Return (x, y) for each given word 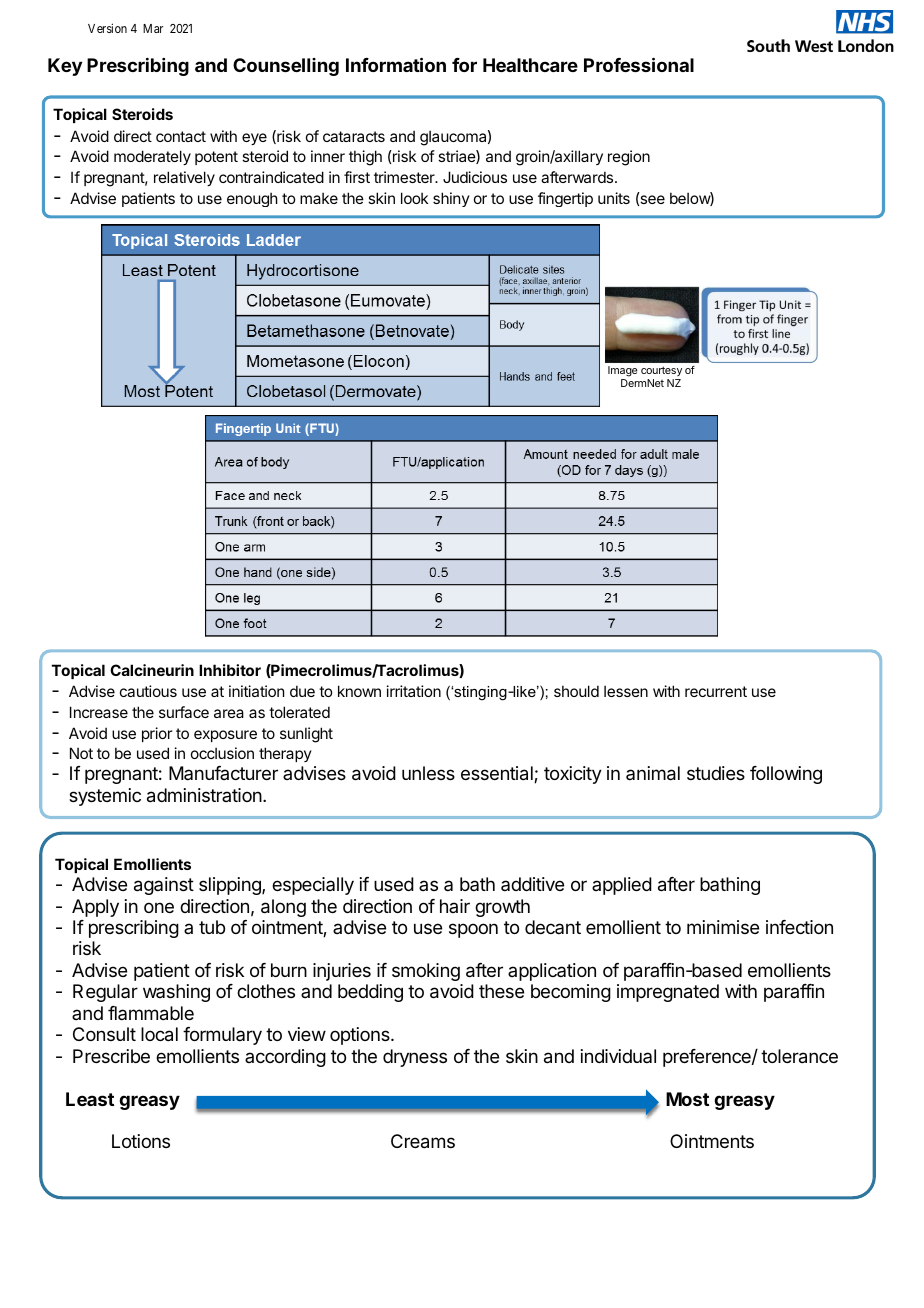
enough (252, 199)
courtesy (661, 371)
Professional (639, 64)
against (164, 886)
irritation (414, 691)
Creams (423, 1141)
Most (687, 1099)
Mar (153, 28)
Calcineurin (152, 670)
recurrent (716, 691)
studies (716, 773)
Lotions (141, 1141)
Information (396, 64)
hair (455, 906)
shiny (451, 199)
